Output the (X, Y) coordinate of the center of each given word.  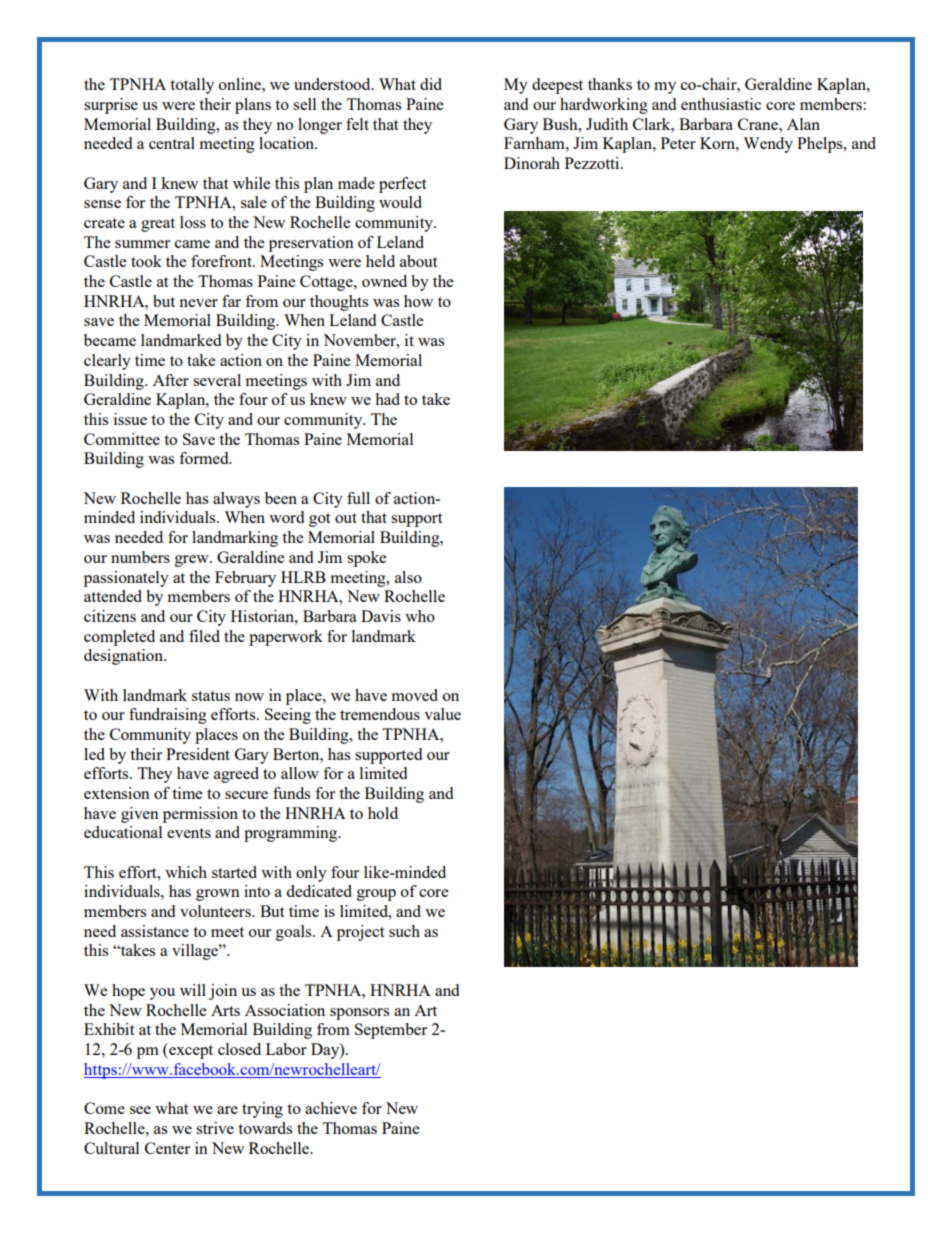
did (431, 84)
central (172, 143)
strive (215, 1128)
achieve (331, 1108)
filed (204, 636)
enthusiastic (721, 104)
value (442, 714)
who (420, 616)
